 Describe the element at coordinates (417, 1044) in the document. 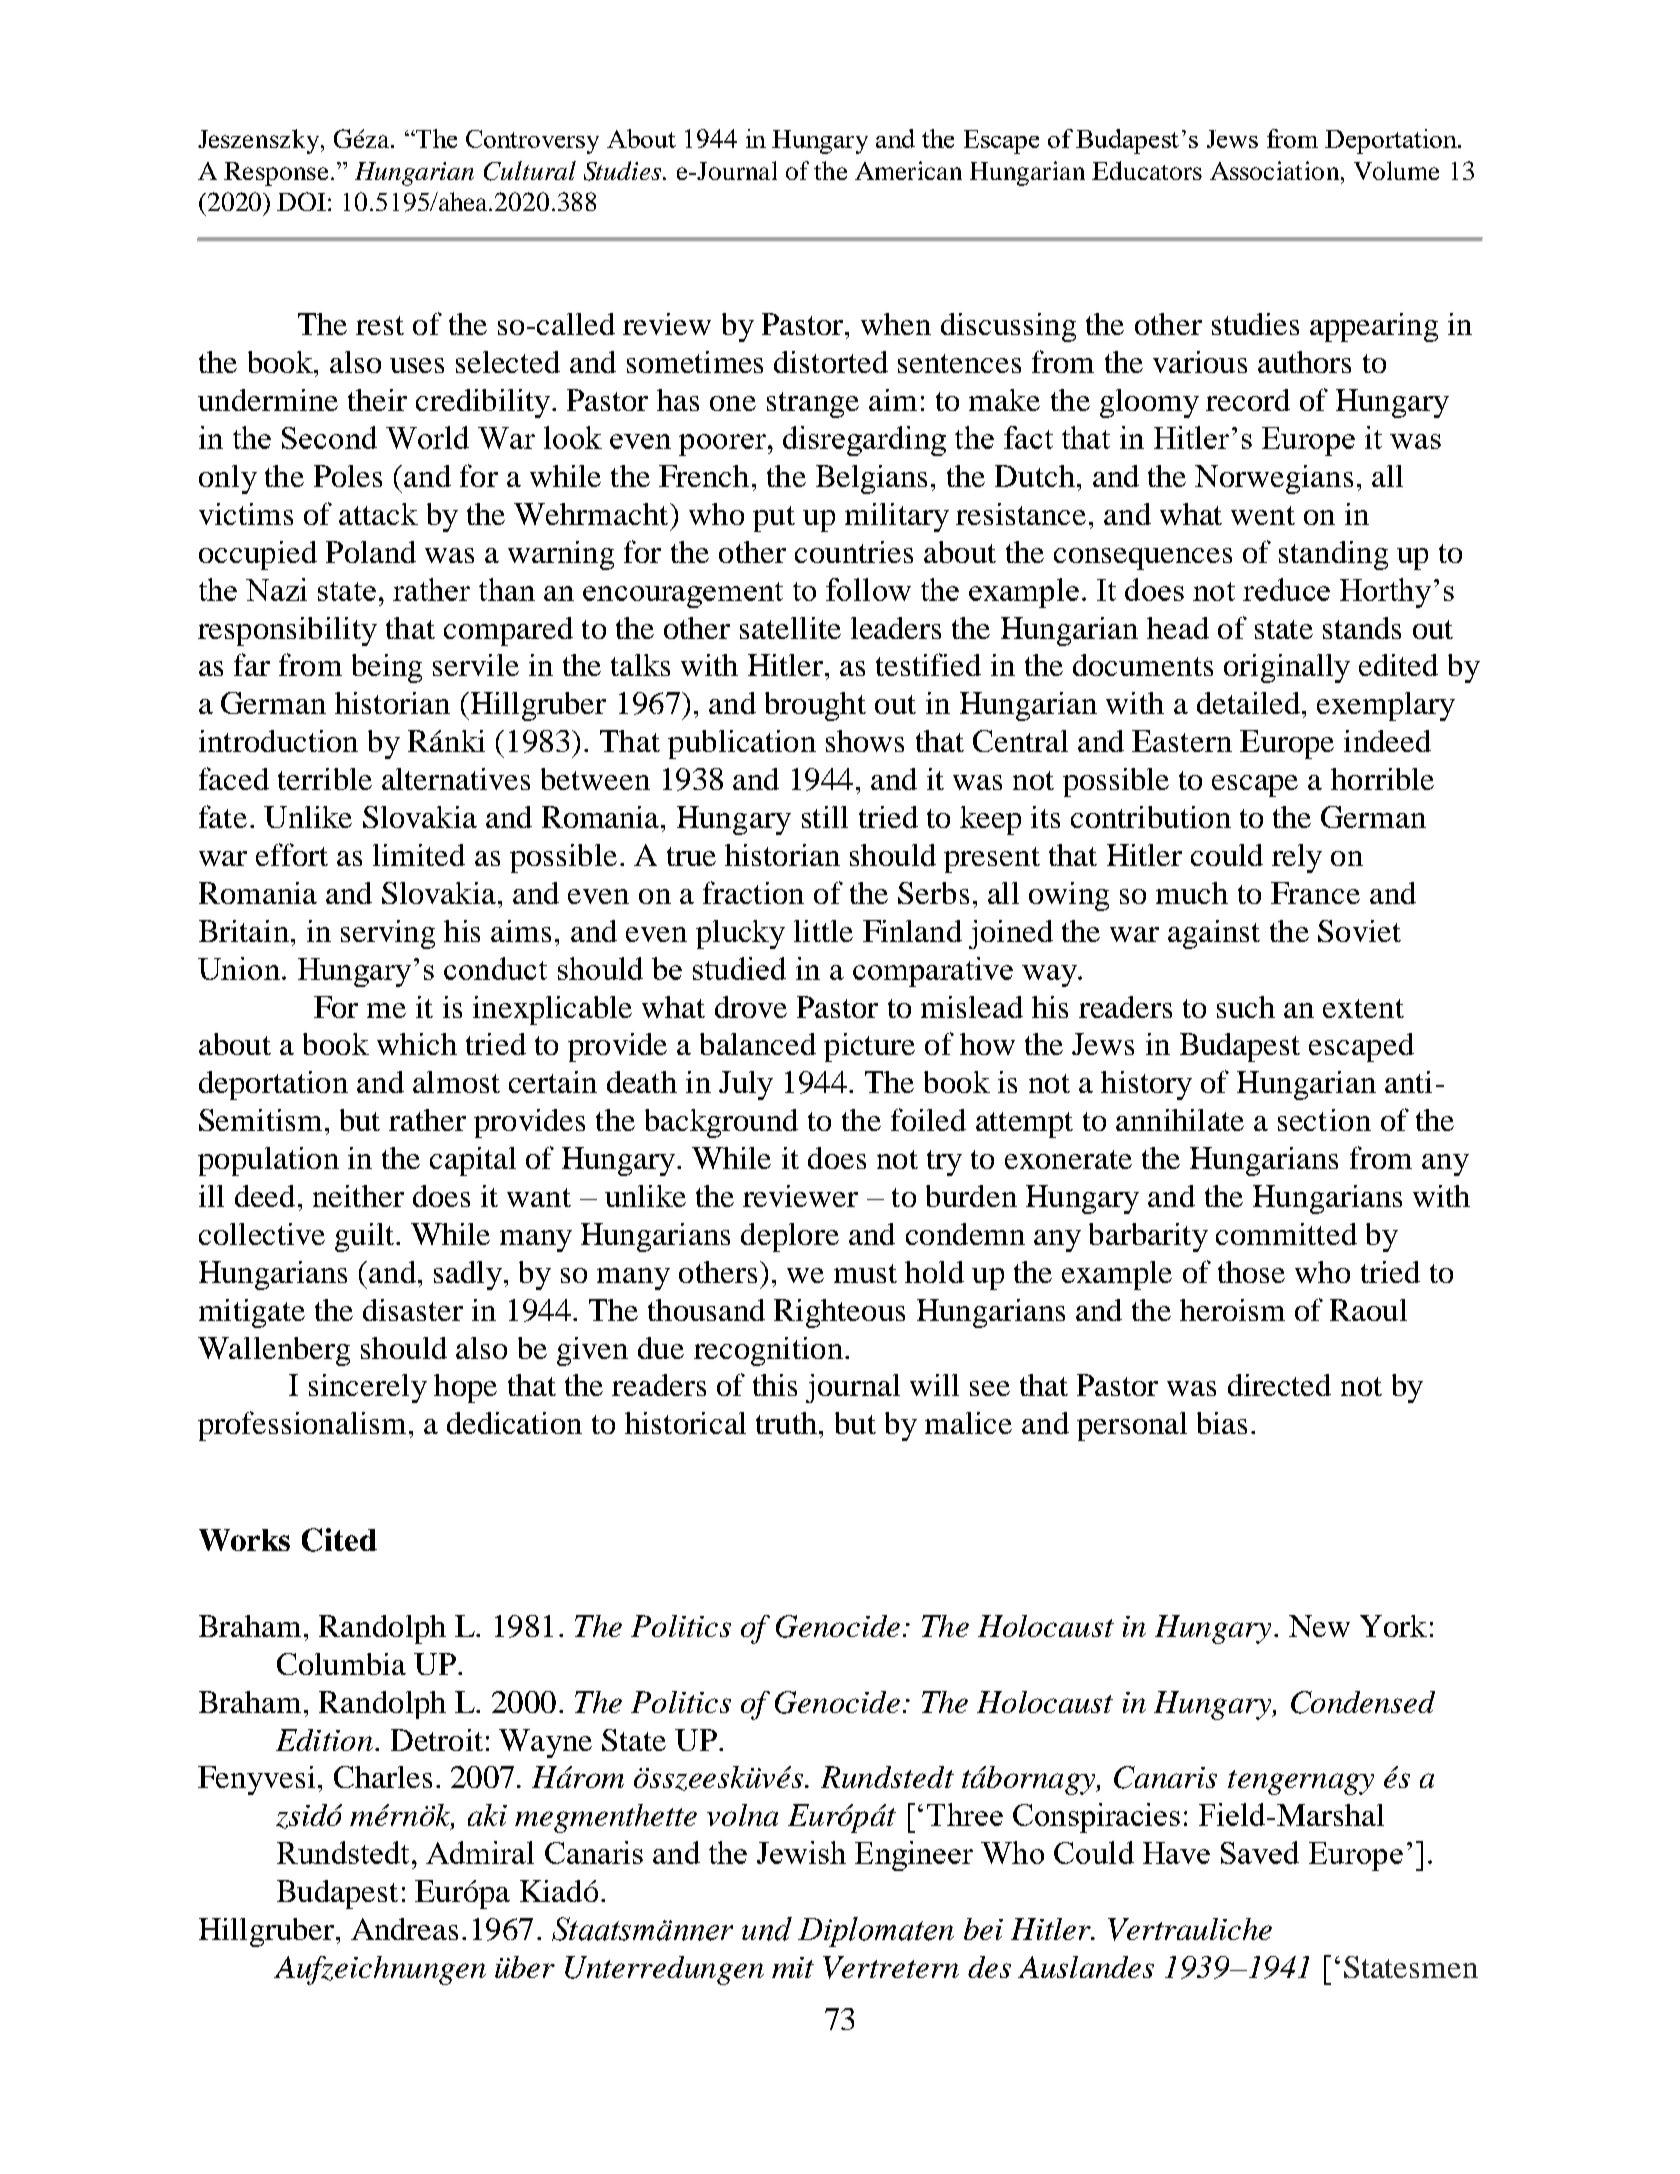

I see `which` at that location.
